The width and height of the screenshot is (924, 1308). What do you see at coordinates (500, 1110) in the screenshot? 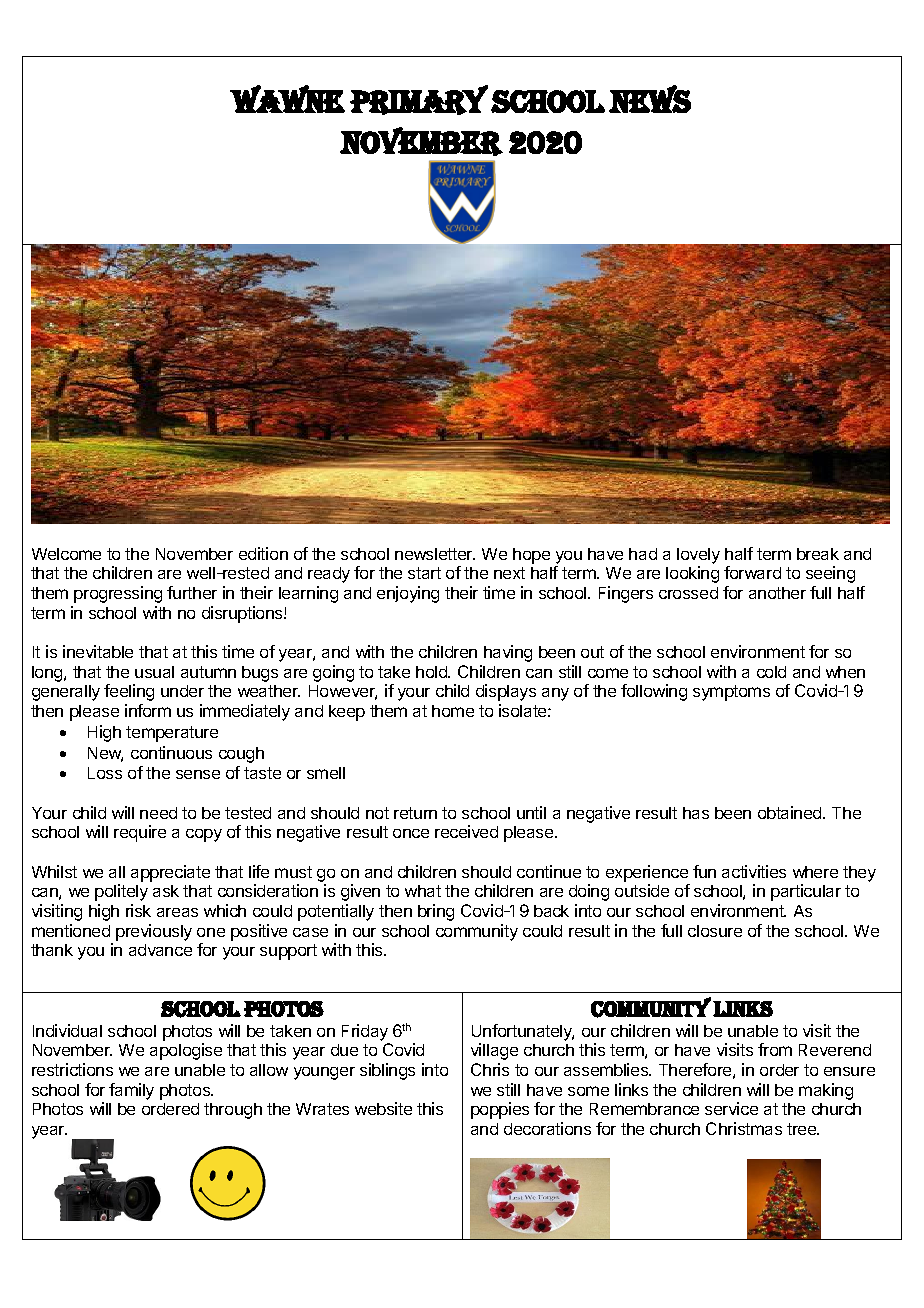
I see `poppies` at bounding box center [500, 1110].
